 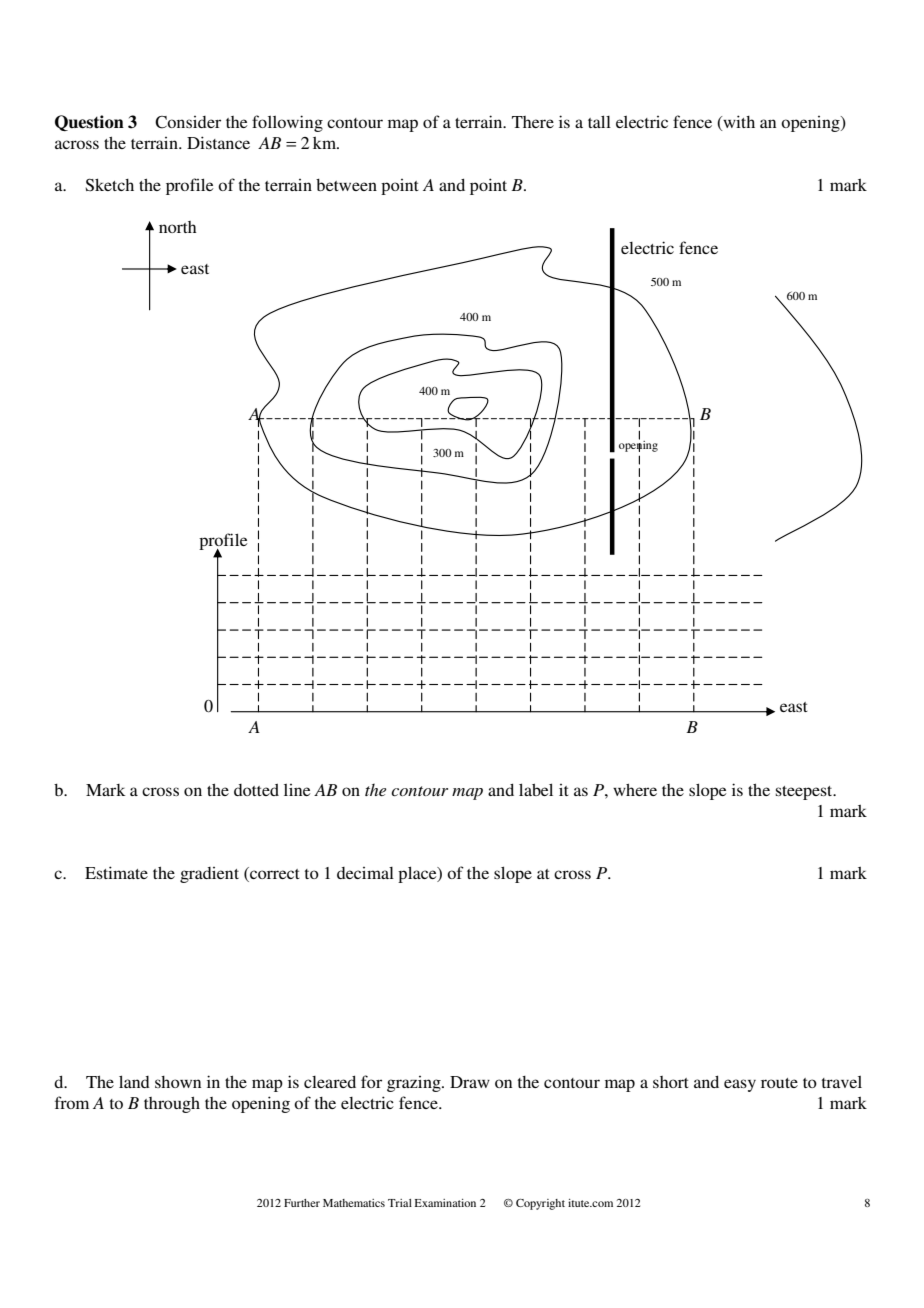 I want to click on label, so click(x=536, y=789).
